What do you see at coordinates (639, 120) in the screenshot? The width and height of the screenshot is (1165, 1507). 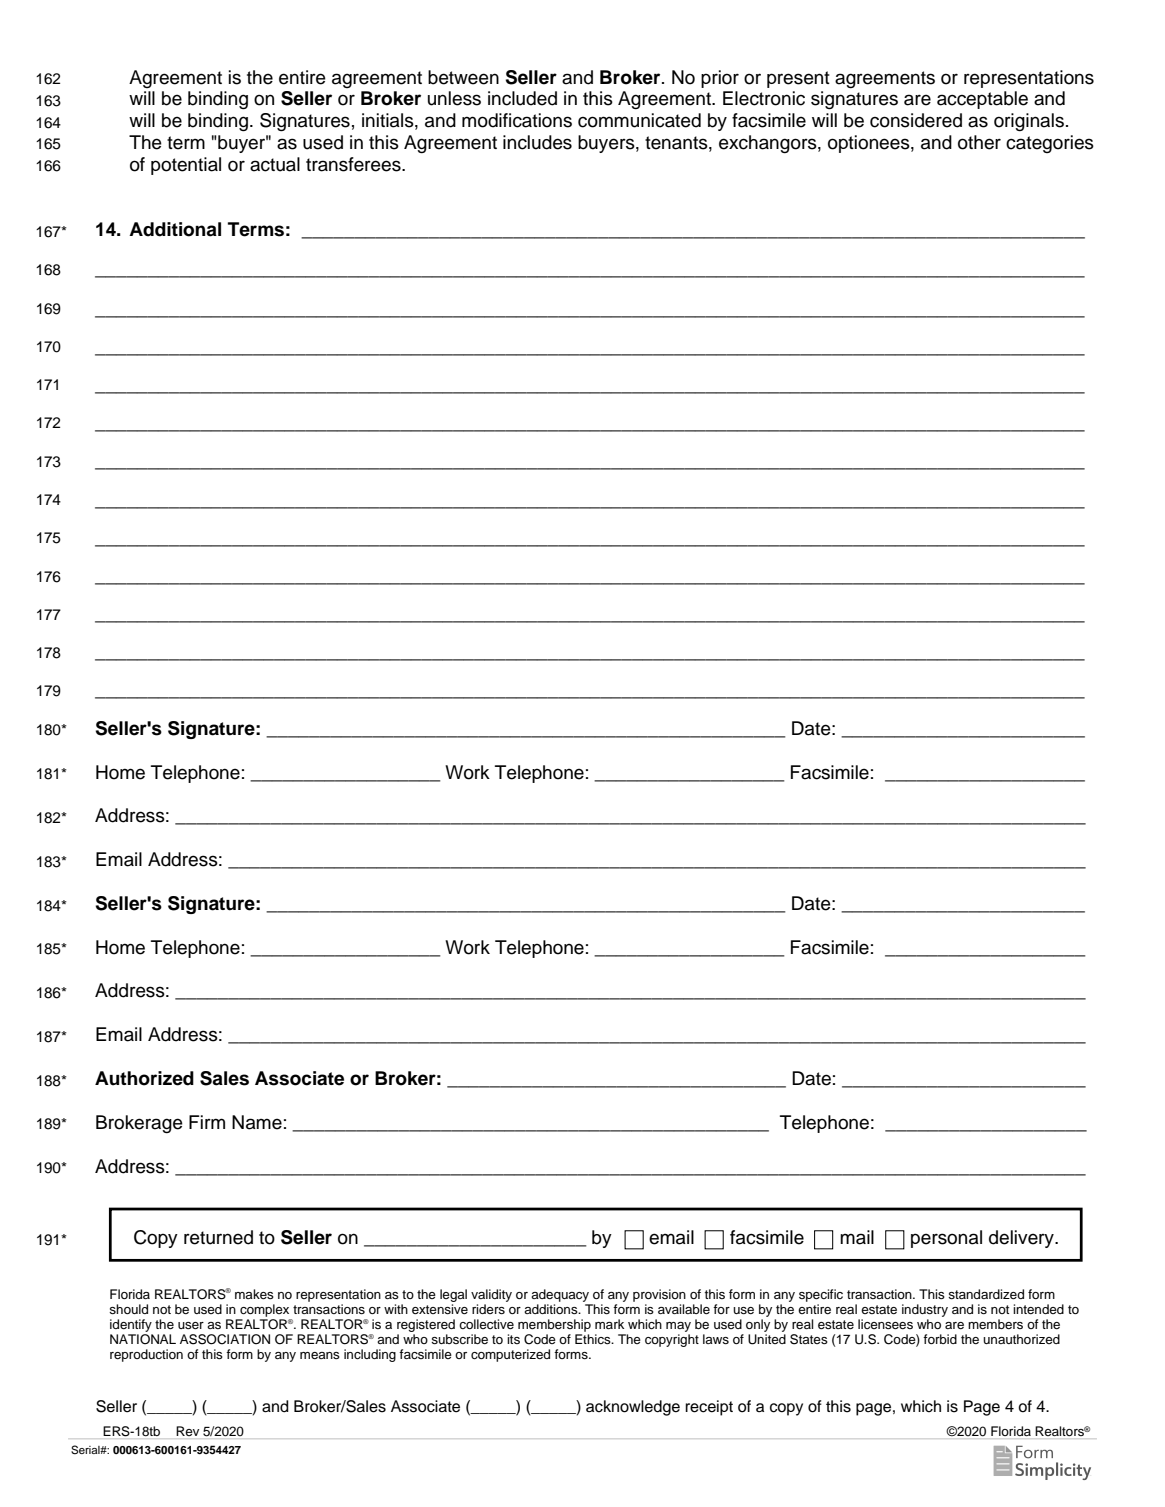 I see `communicated` at bounding box center [639, 120].
